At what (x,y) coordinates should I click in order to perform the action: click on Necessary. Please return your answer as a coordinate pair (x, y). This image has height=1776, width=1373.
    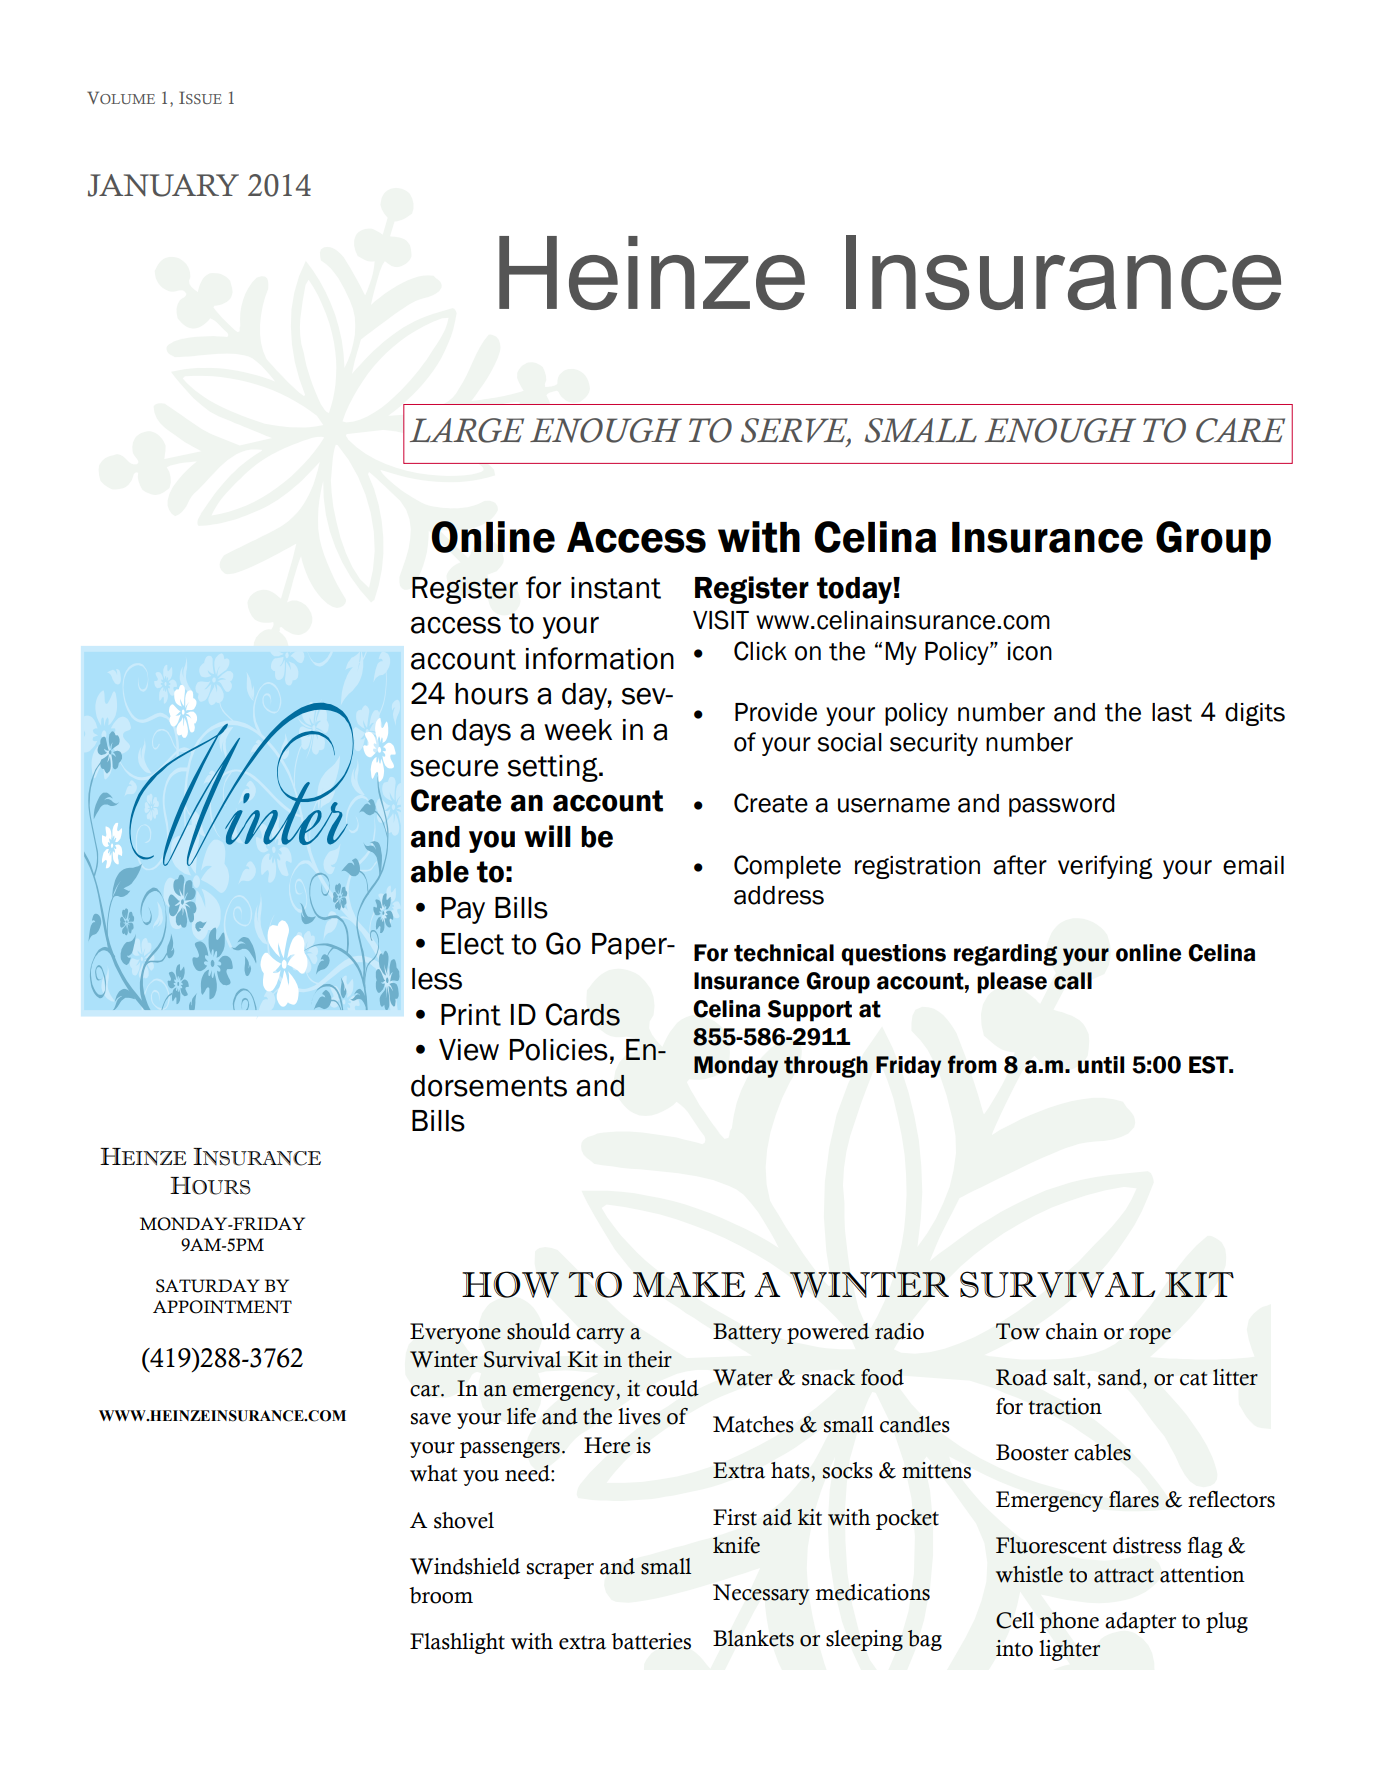
    Looking at the image, I should click on (761, 1594).
